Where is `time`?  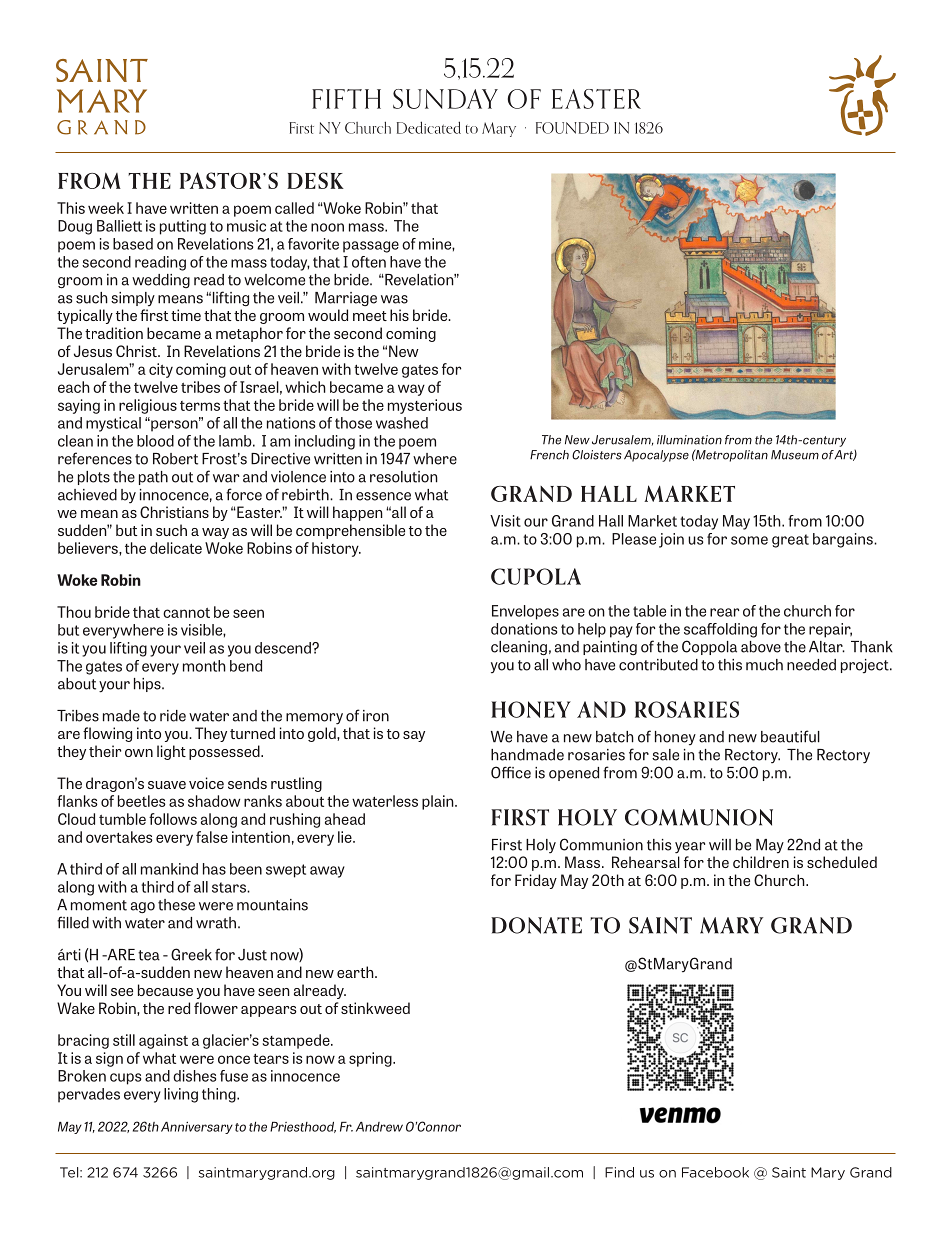 time is located at coordinates (186, 315).
